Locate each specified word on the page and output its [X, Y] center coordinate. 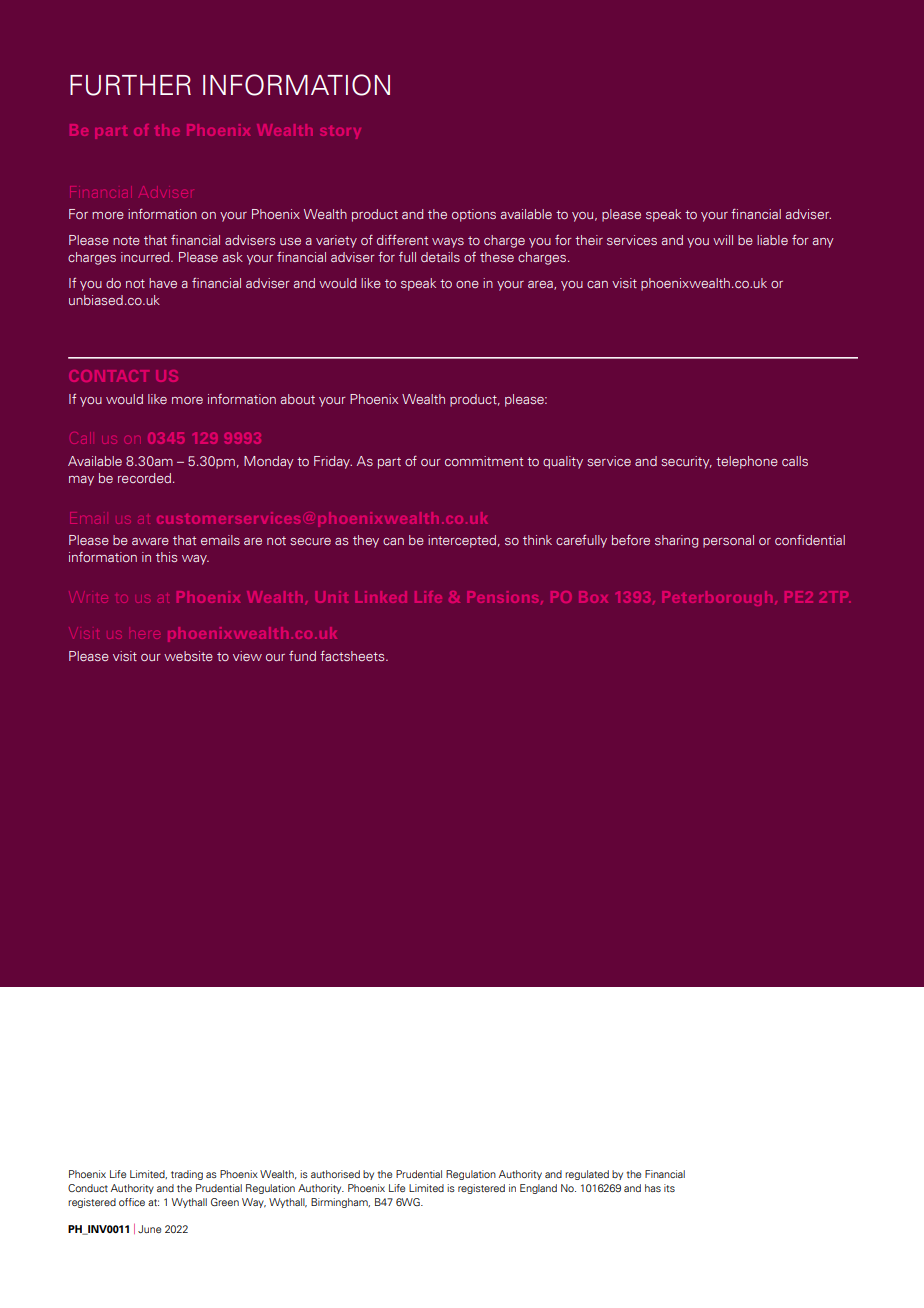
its [669, 1188]
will [723, 240]
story [340, 132]
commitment [484, 461]
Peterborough [717, 598]
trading [187, 1175]
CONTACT [109, 376]
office [132, 1202]
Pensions [502, 597]
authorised [335, 1174]
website [188, 656]
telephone [747, 462]
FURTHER [130, 85]
